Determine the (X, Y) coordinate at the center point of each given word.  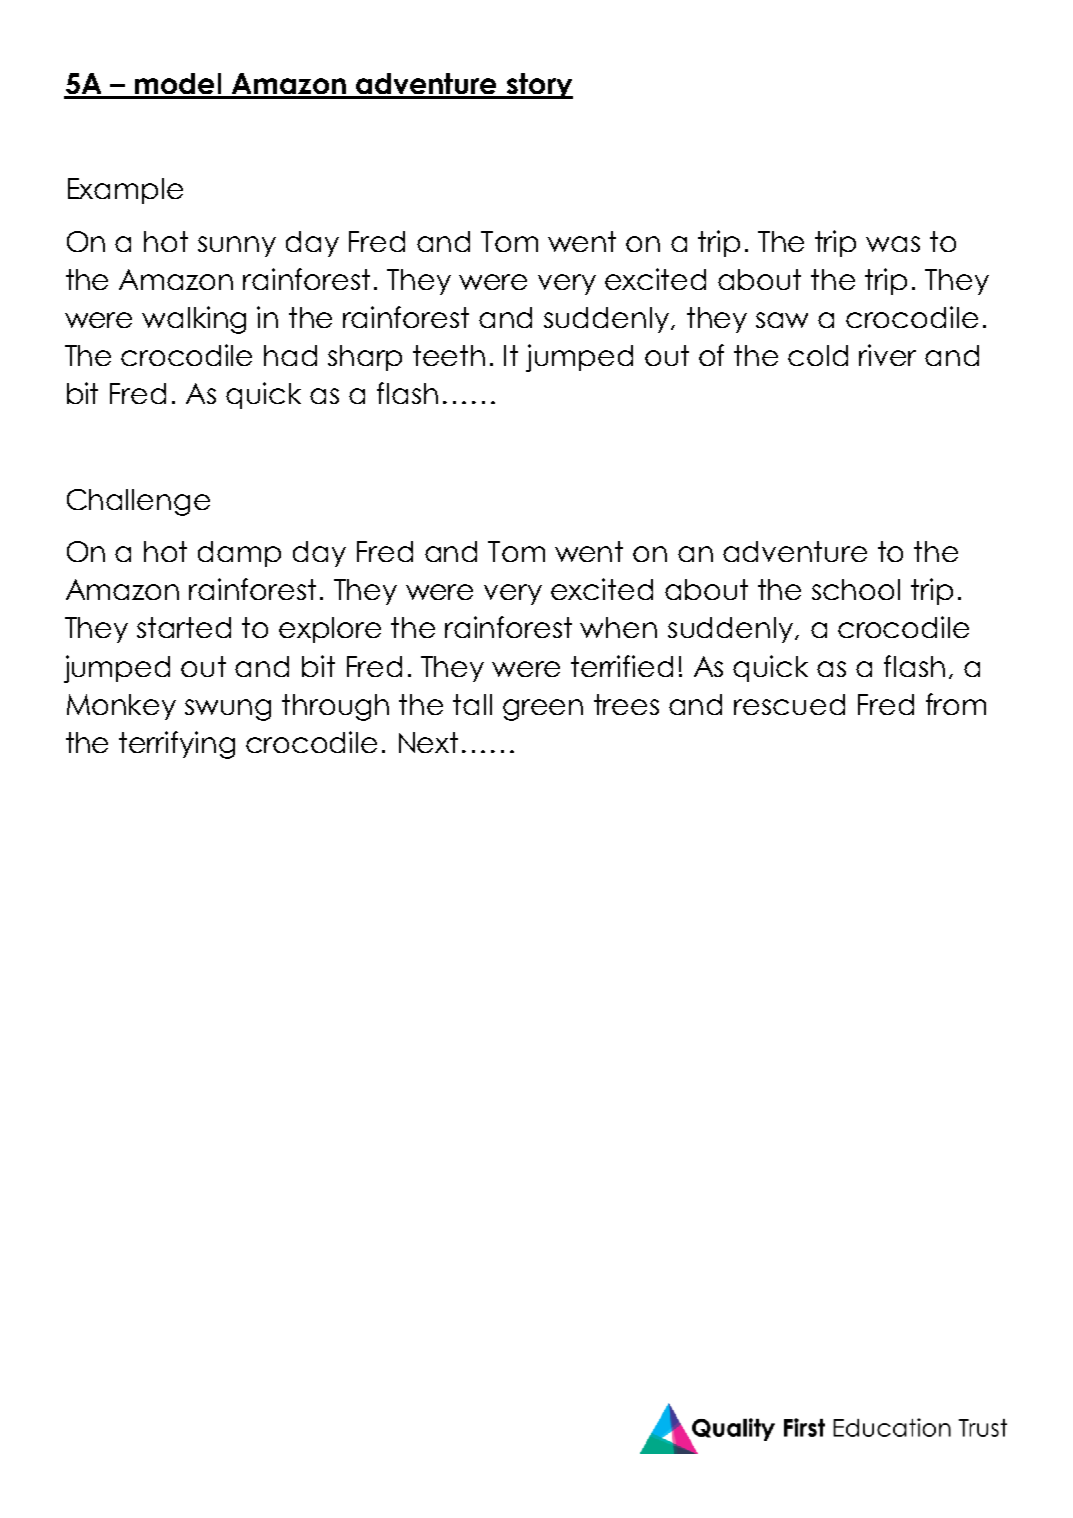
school (856, 589)
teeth (449, 355)
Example (125, 191)
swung (228, 710)
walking (194, 320)
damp (239, 554)
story (539, 86)
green (543, 710)
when (618, 627)
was (893, 244)
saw (782, 320)
